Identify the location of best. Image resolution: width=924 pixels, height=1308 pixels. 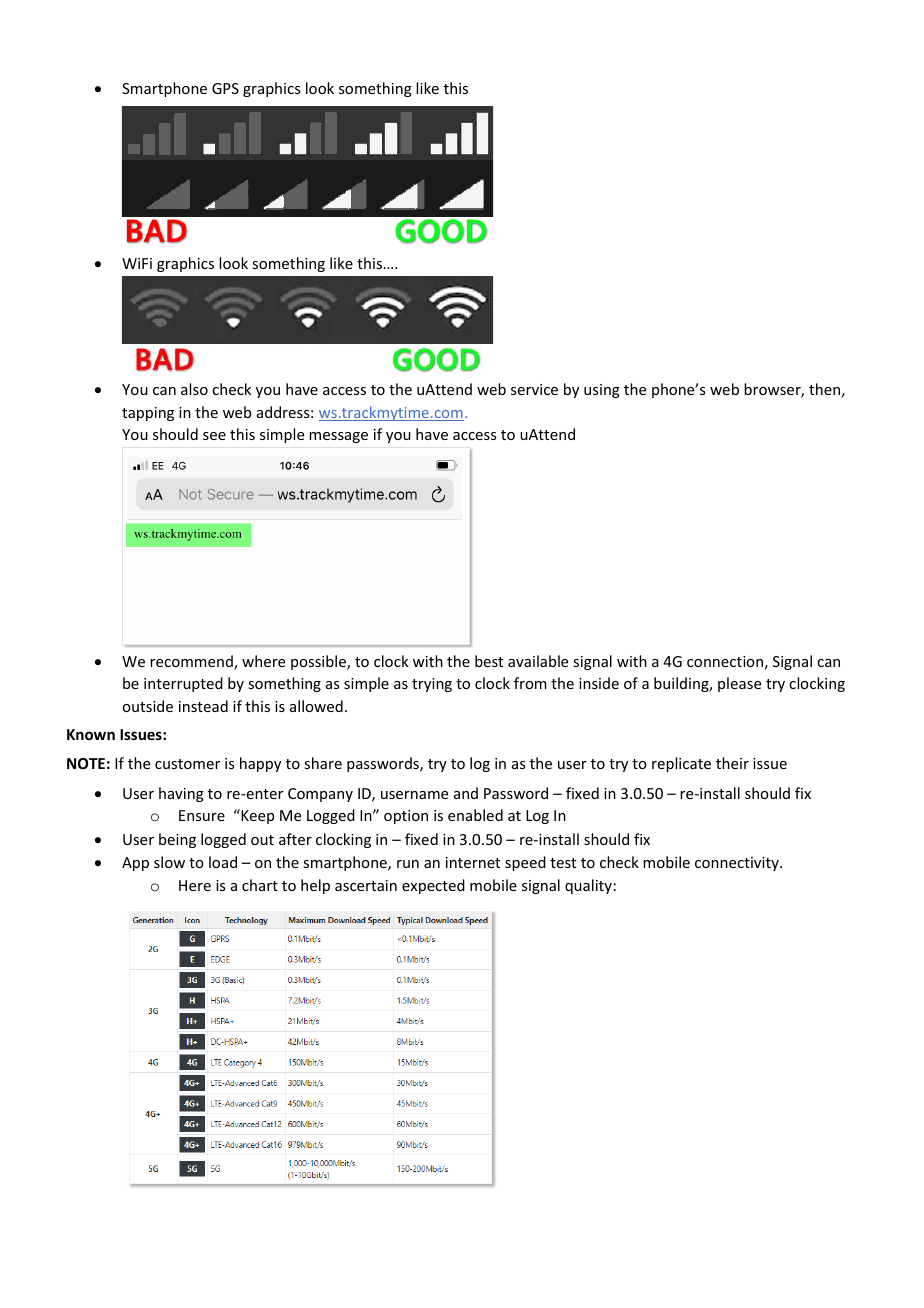
(489, 661).
